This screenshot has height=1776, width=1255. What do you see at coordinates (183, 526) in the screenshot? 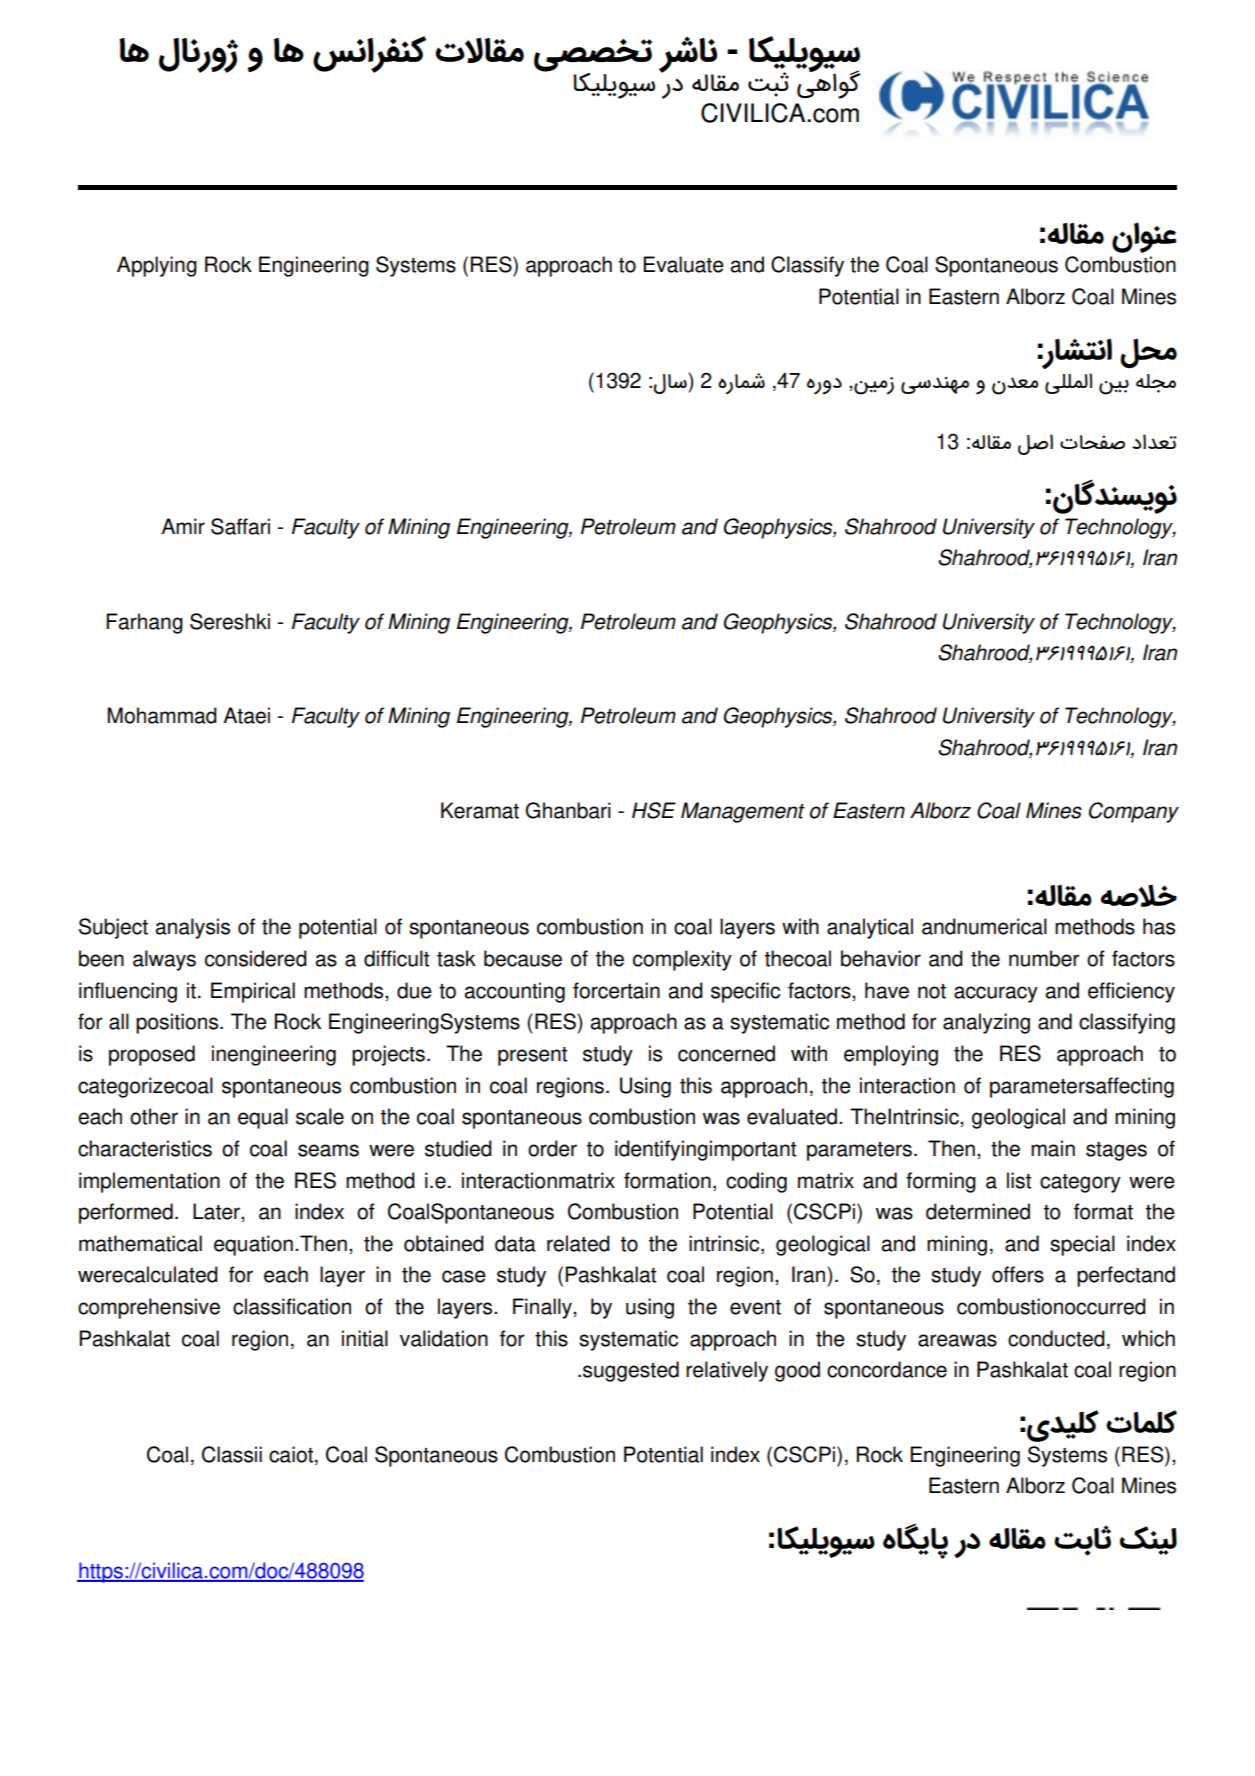
I see `Amir` at bounding box center [183, 526].
